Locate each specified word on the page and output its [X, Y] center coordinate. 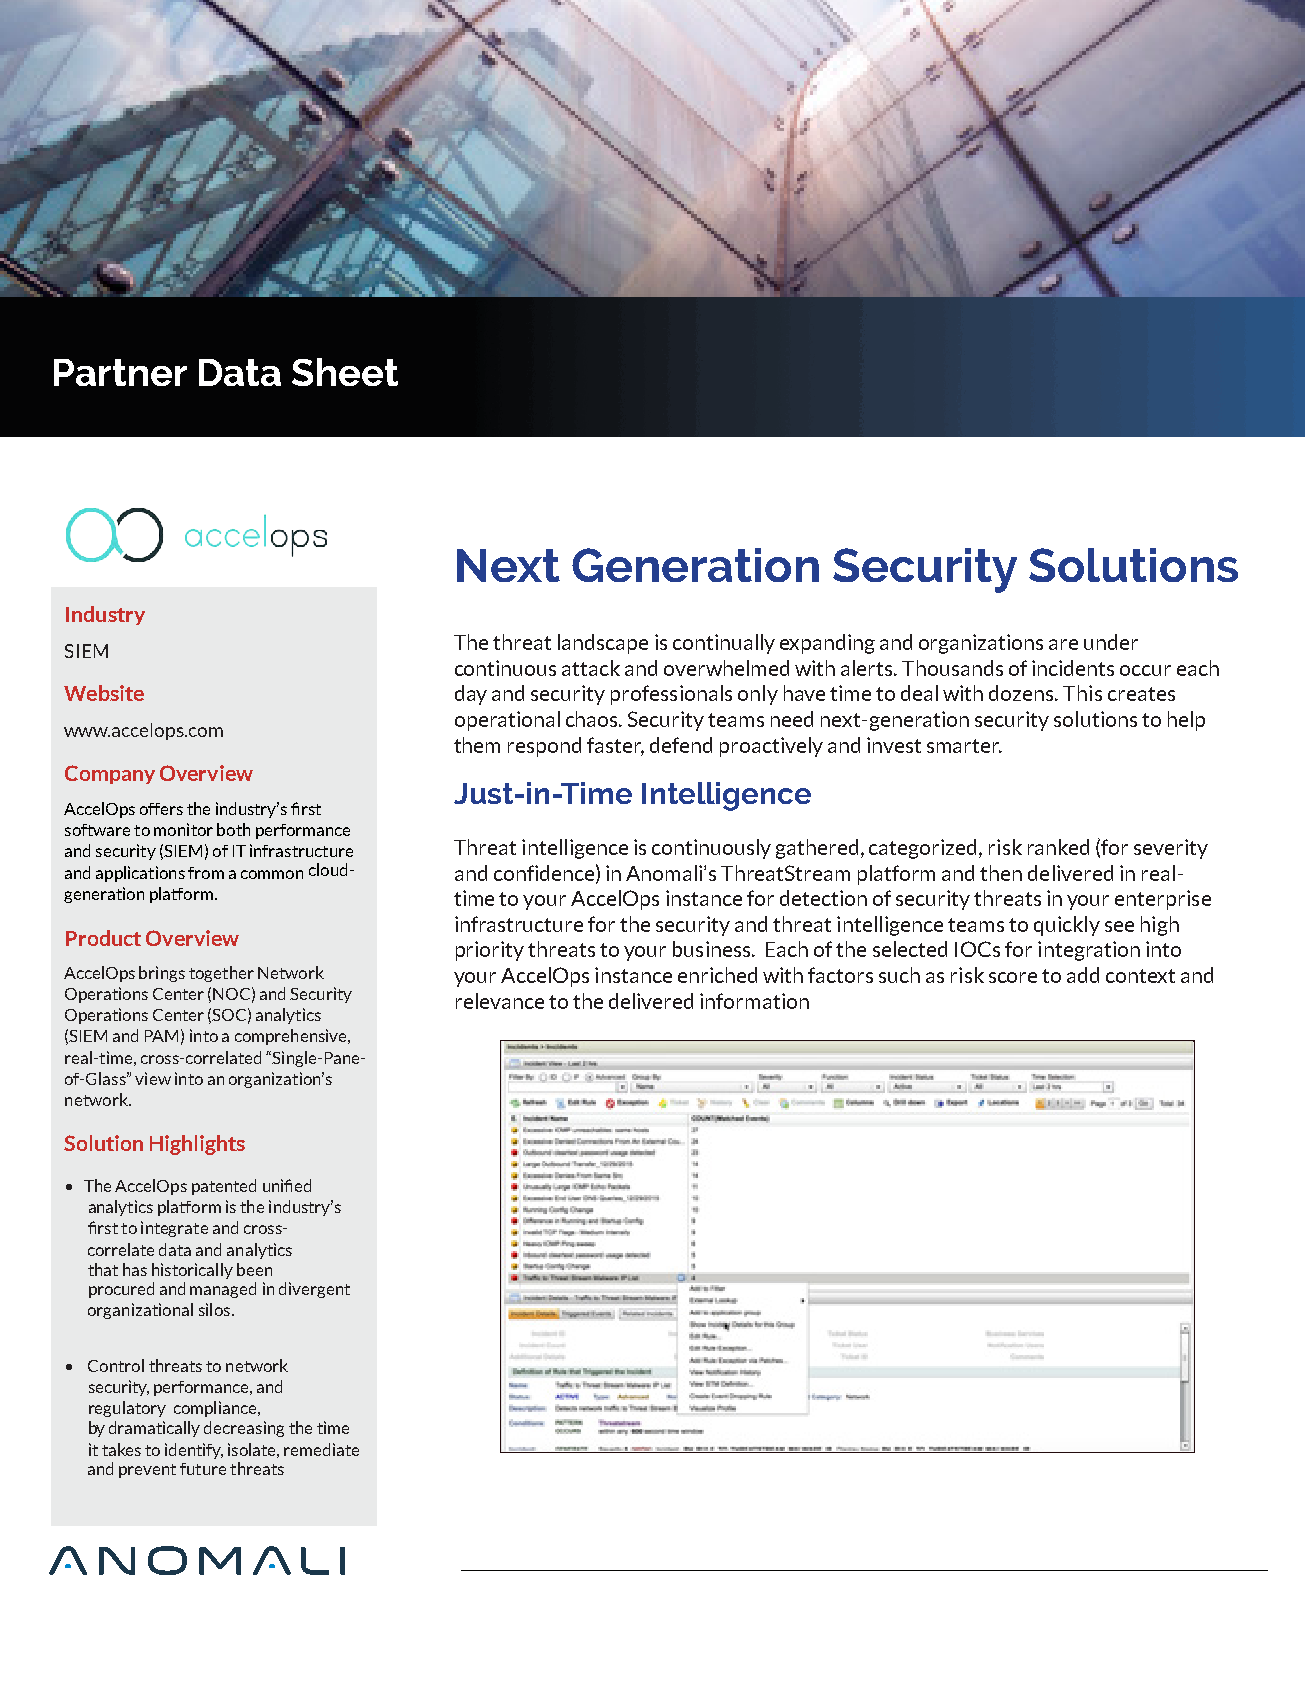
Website [104, 693]
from [206, 873]
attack [591, 668]
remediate [321, 1449]
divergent [314, 1290]
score [1013, 977]
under [1111, 642]
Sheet [345, 372]
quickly [1067, 926]
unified [287, 1185]
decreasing [244, 1429]
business [713, 949]
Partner [120, 372]
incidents [1073, 668]
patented [224, 1187]
